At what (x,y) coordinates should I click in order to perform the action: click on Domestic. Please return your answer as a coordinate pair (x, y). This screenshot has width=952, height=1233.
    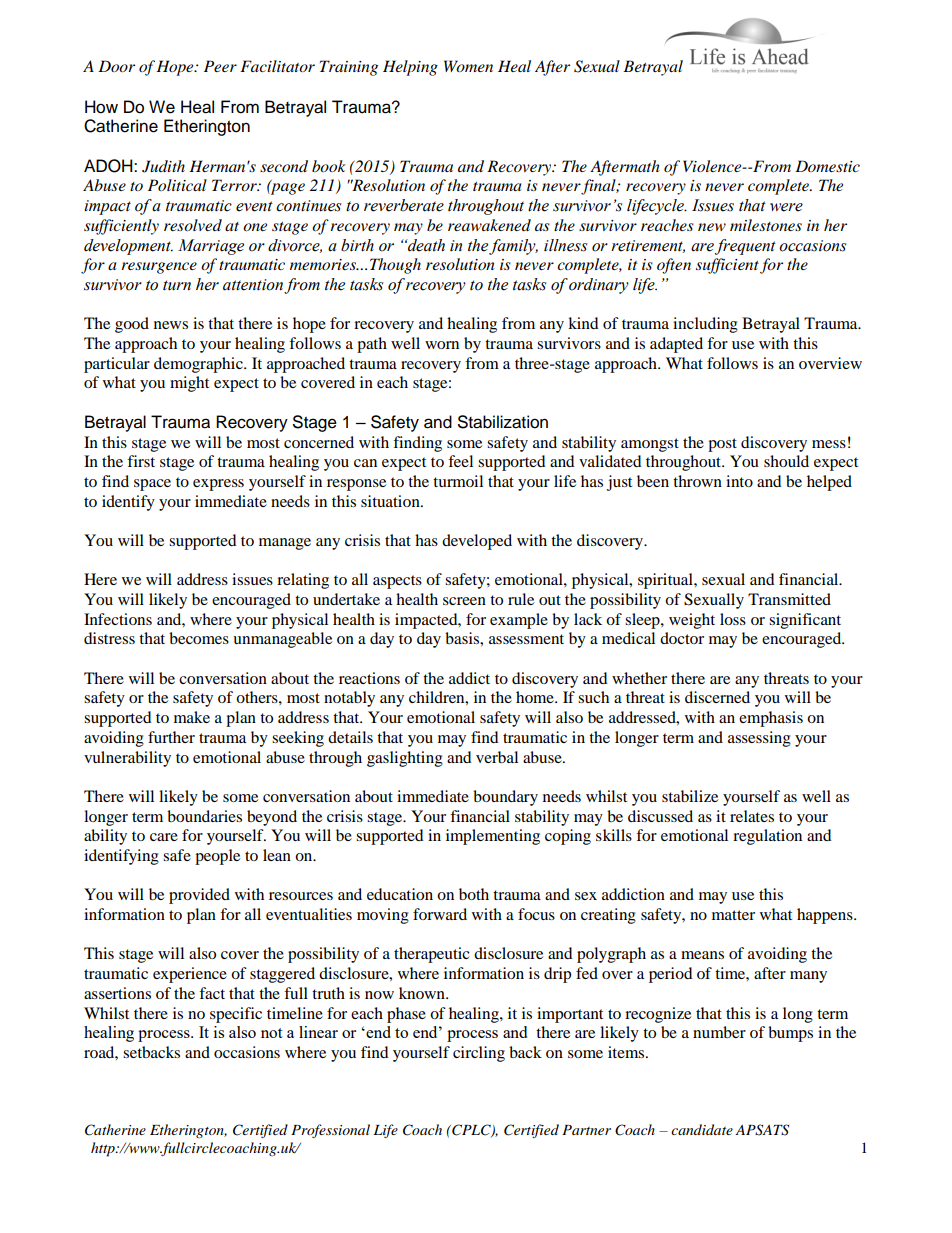
    Looking at the image, I should click on (827, 166).
